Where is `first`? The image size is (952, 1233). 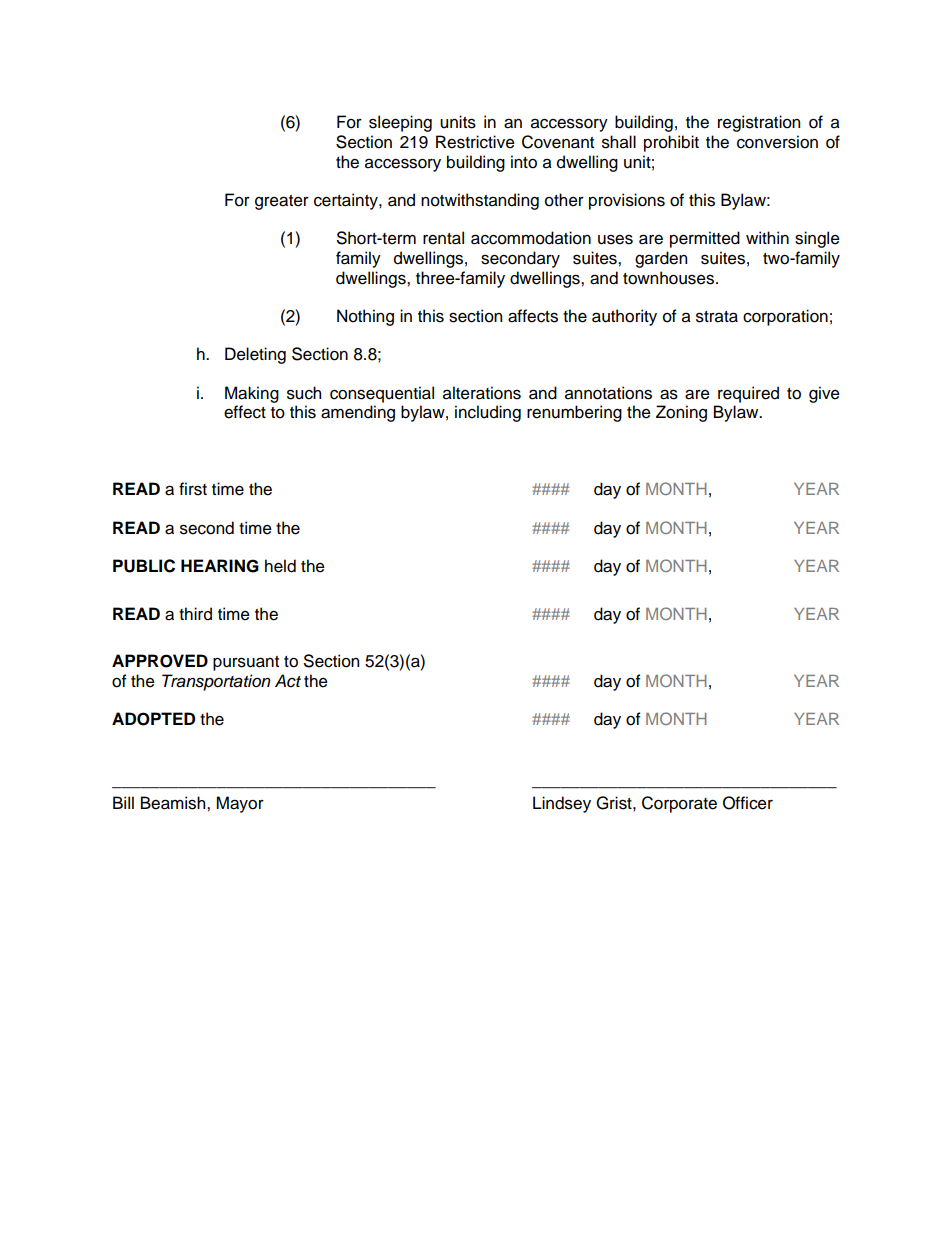
first is located at coordinates (193, 489).
